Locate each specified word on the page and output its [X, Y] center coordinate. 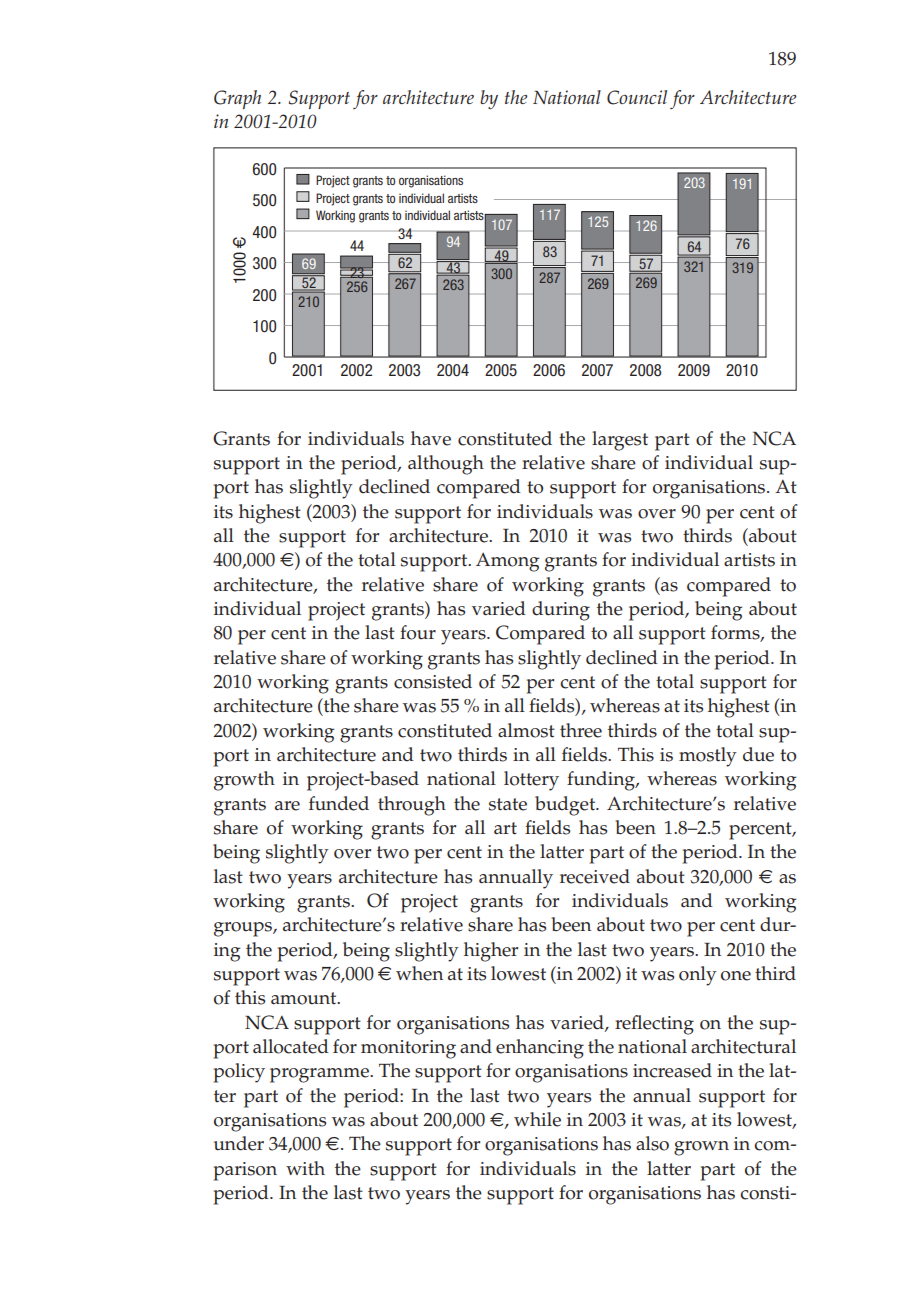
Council [637, 97]
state [508, 804]
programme [320, 1075]
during [561, 611]
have [431, 438]
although [446, 465]
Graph [237, 99]
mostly [708, 757]
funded [339, 803]
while [537, 1119]
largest [620, 441]
